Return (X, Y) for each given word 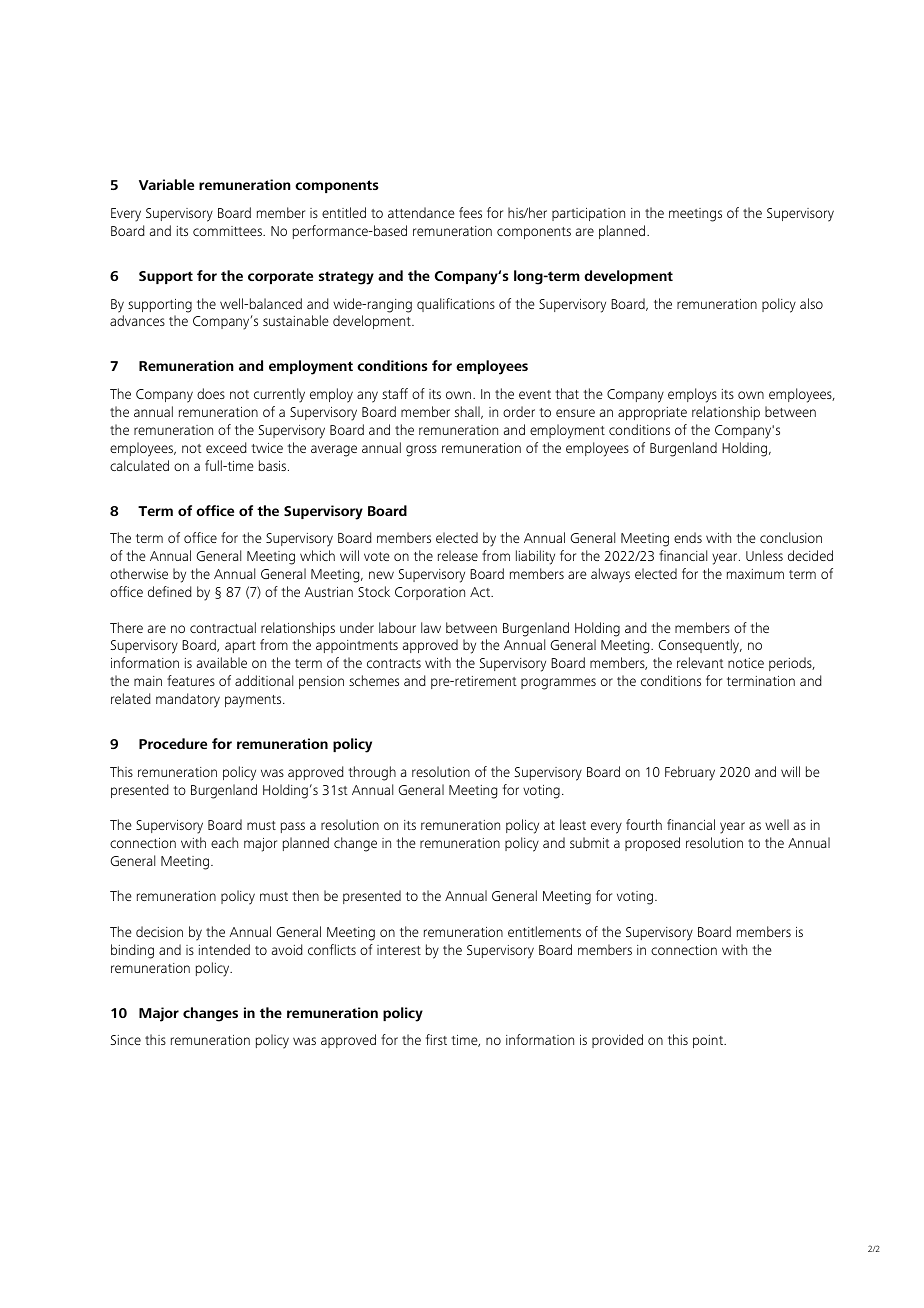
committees (228, 231)
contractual (223, 627)
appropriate (652, 413)
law (431, 627)
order (519, 411)
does (211, 393)
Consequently (700, 646)
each (224, 842)
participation (588, 214)
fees (470, 212)
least (573, 824)
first (436, 1039)
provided (617, 1041)
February (690, 773)
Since (126, 1040)
